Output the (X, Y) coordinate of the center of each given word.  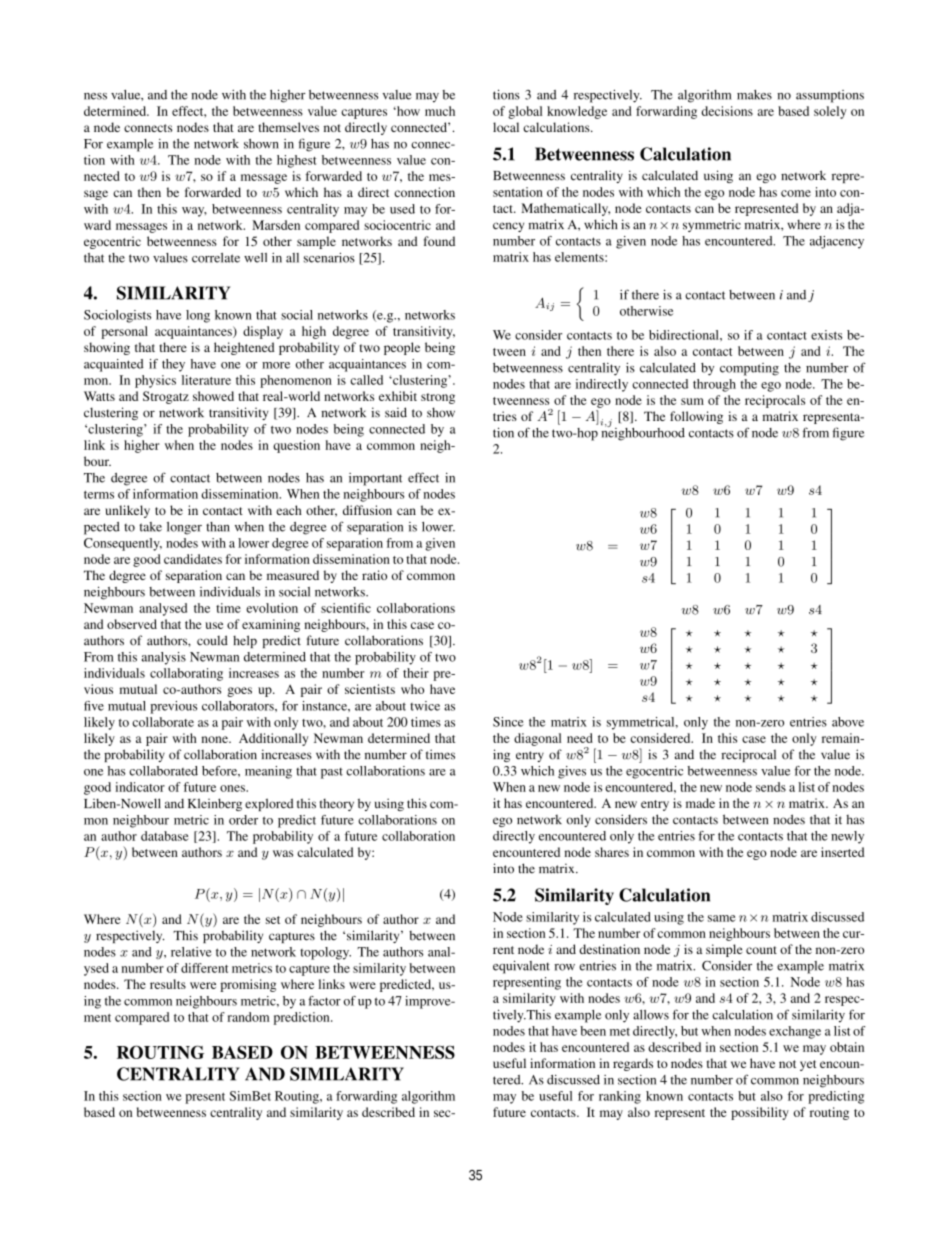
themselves (289, 127)
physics (155, 381)
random (248, 1017)
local (506, 127)
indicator (140, 787)
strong (438, 398)
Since (508, 722)
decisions (727, 111)
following (696, 417)
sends (771, 787)
